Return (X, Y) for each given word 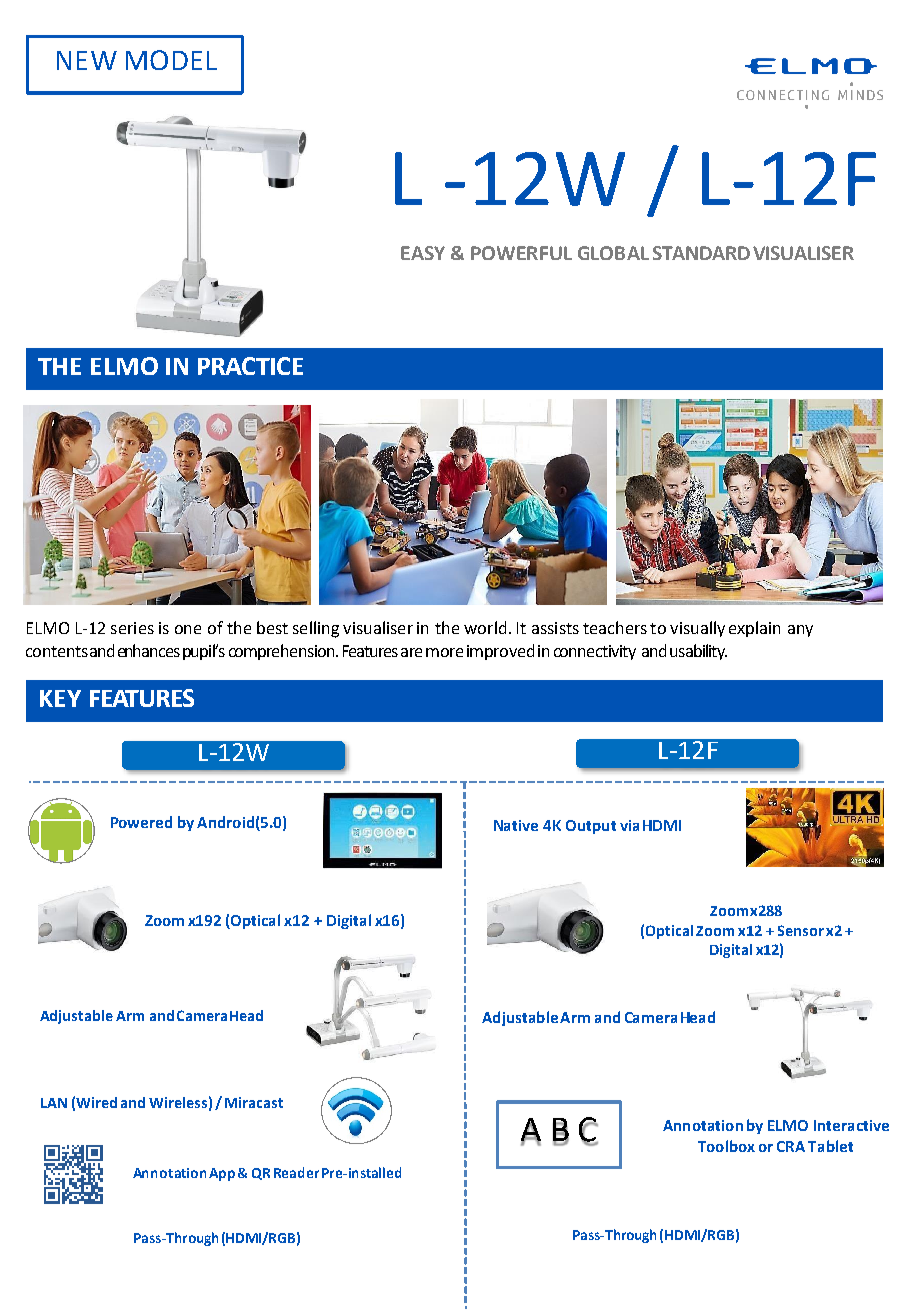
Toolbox (726, 1146)
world (485, 627)
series (132, 628)
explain (754, 629)
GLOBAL (613, 253)
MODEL (171, 60)
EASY (423, 253)
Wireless (178, 1102)
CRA (791, 1146)
